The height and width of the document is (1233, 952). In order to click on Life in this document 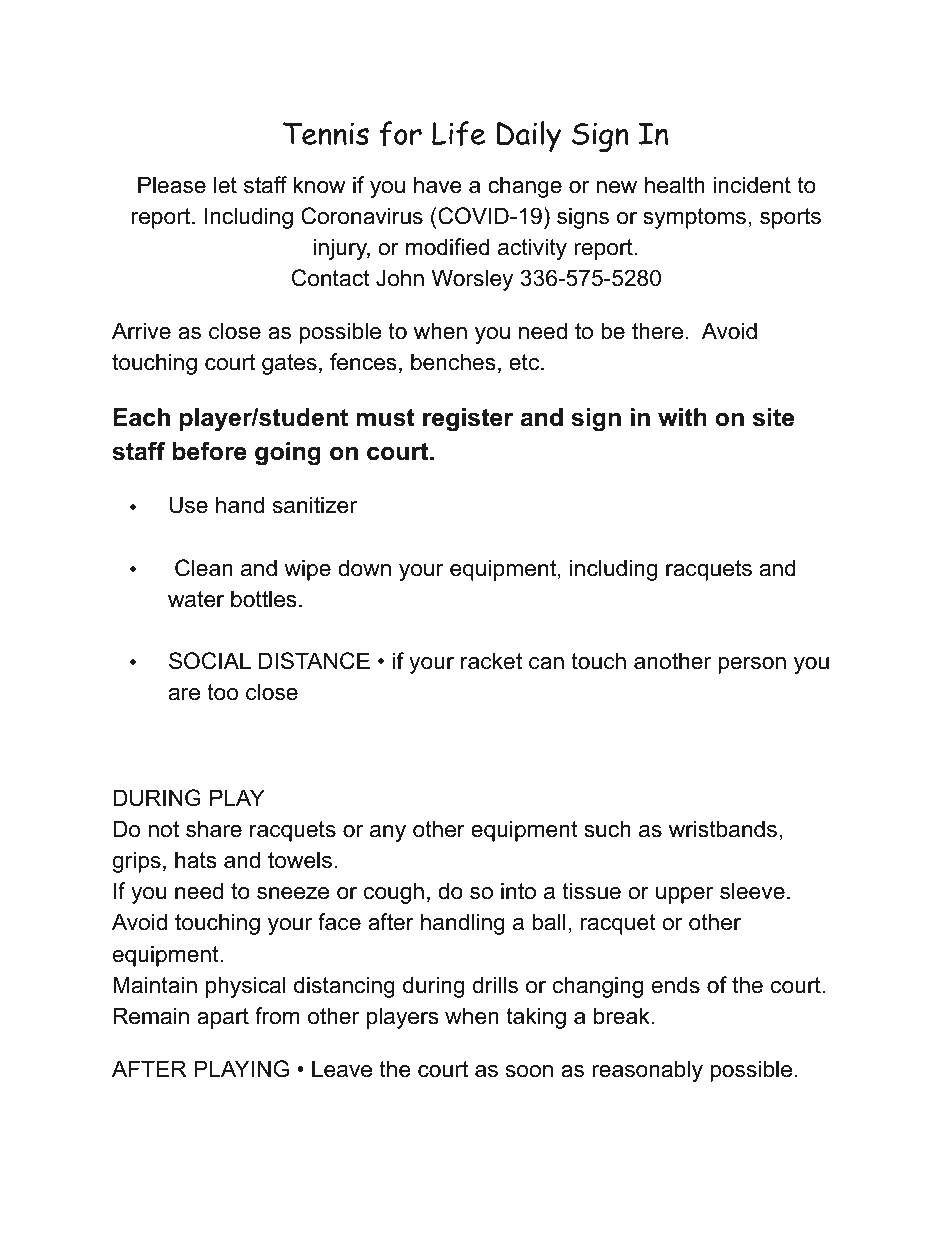, I will do `click(459, 133)`.
